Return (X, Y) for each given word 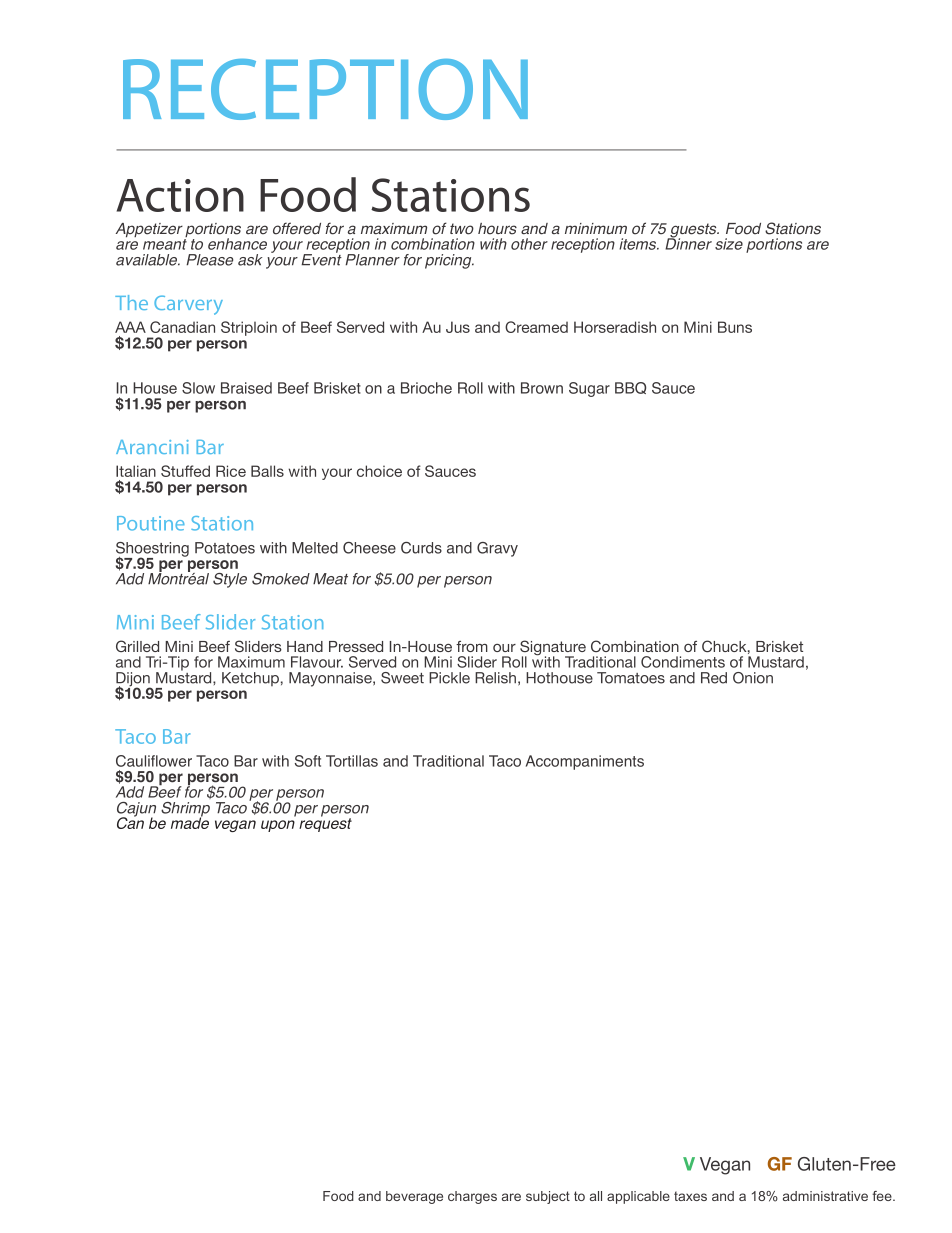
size (729, 244)
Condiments (683, 662)
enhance (237, 244)
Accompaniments (585, 762)
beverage (414, 1197)
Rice (231, 471)
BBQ (630, 388)
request (325, 824)
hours (497, 229)
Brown (542, 388)
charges (472, 1197)
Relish (495, 678)
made (190, 822)
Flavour (317, 662)
